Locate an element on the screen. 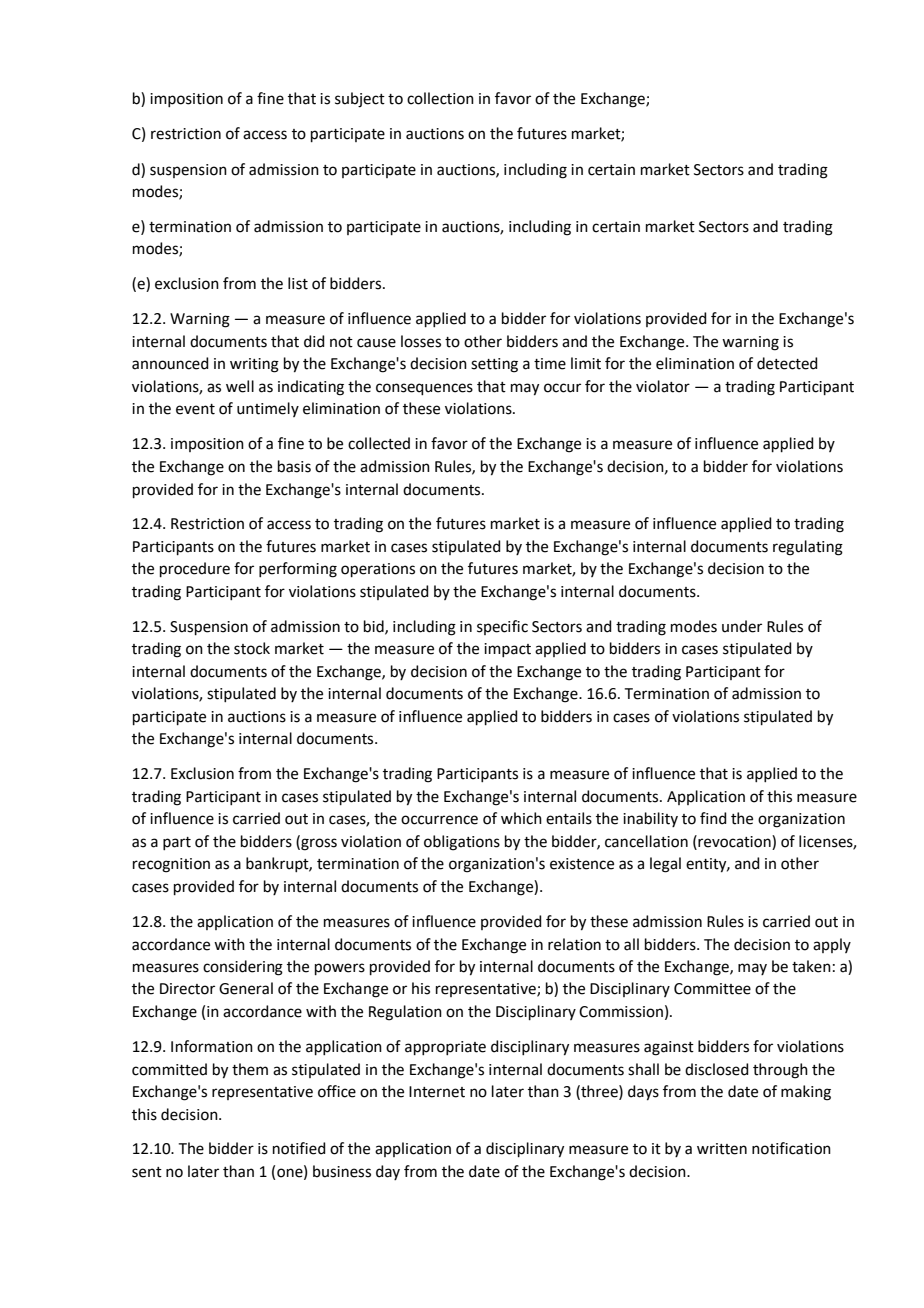 The image size is (924, 1308). notified is located at coordinates (299, 1148).
